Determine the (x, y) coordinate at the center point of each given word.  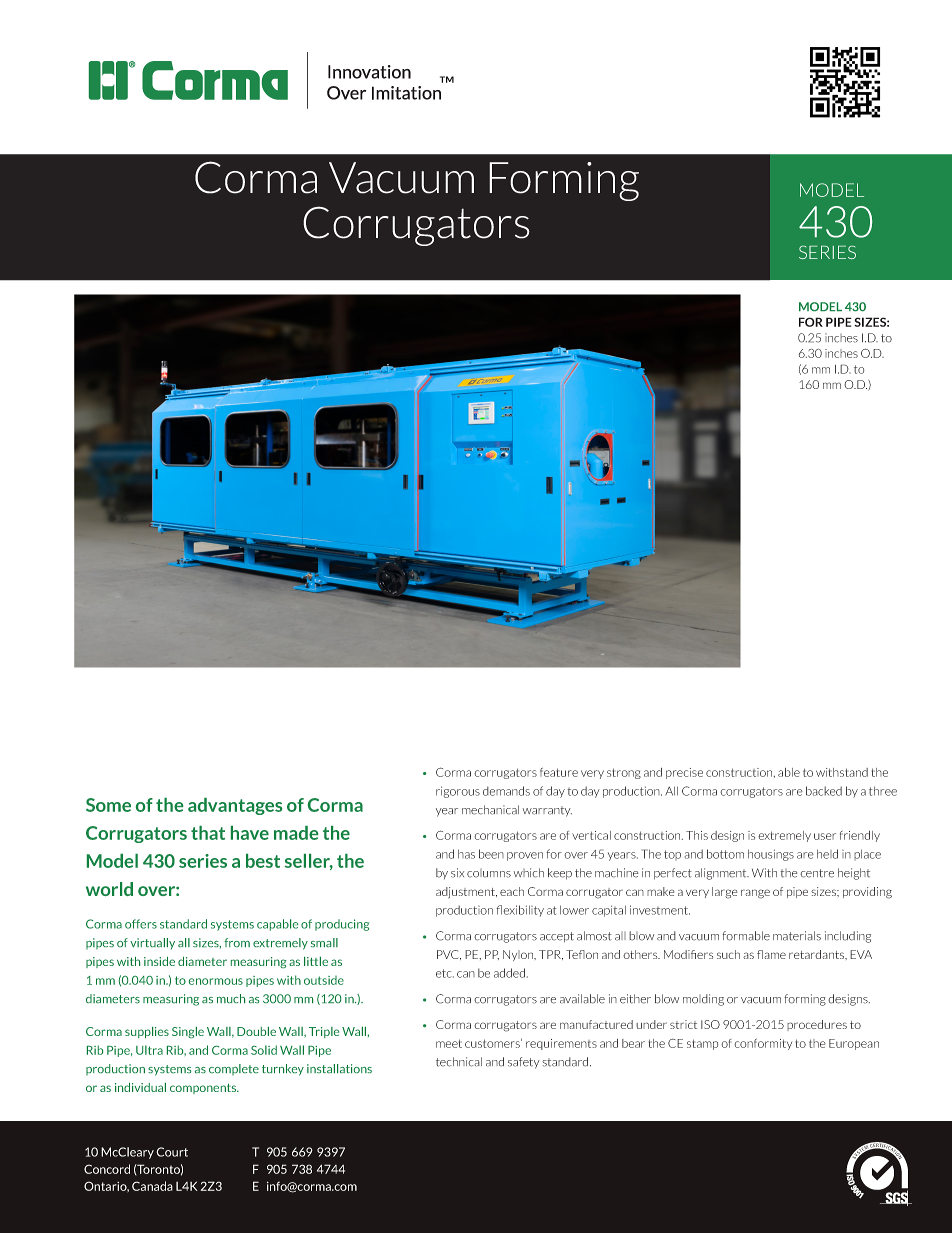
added (509, 973)
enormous (216, 981)
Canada (152, 1186)
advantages (235, 806)
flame (771, 954)
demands (506, 791)
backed (824, 791)
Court (172, 1152)
